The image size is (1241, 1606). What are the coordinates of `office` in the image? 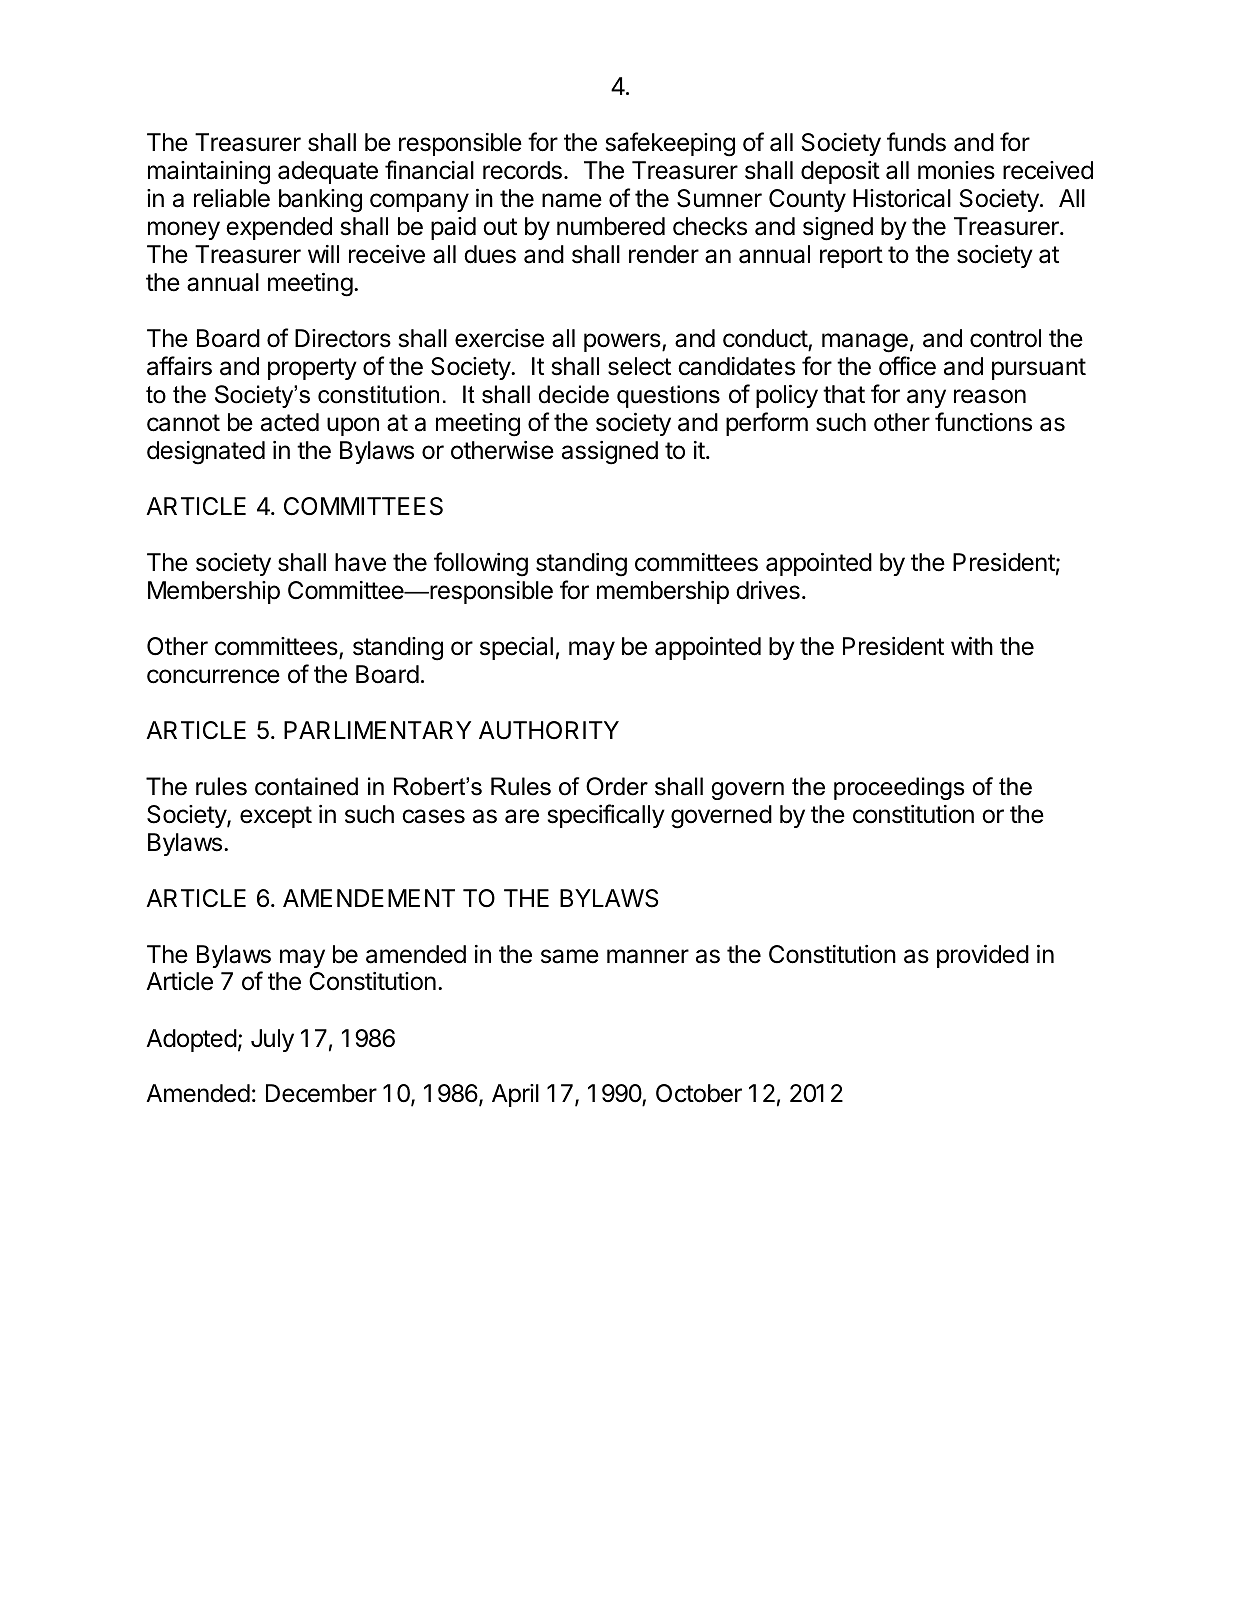 It's located at (907, 366).
